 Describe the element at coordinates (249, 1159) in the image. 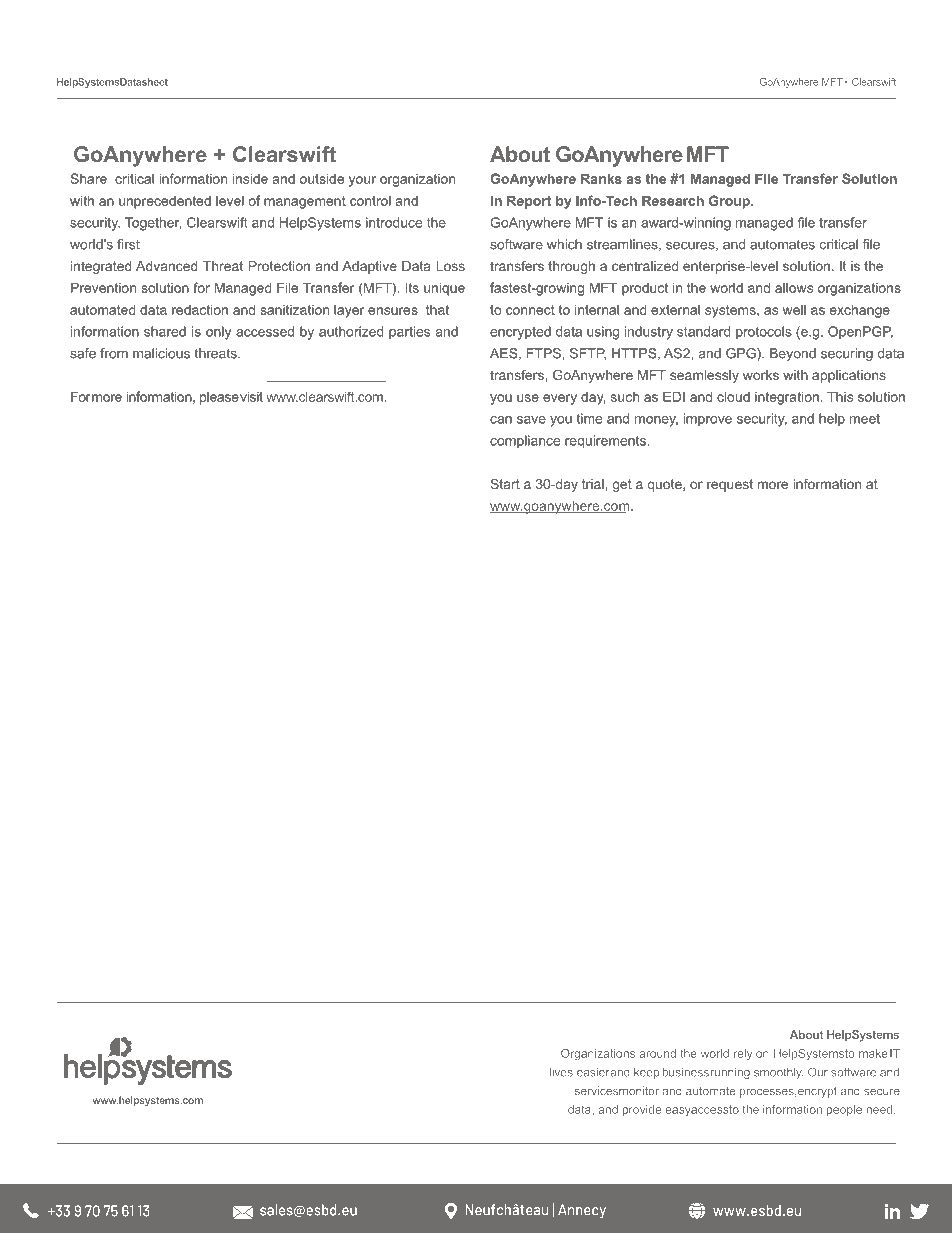

I see `registered` at that location.
